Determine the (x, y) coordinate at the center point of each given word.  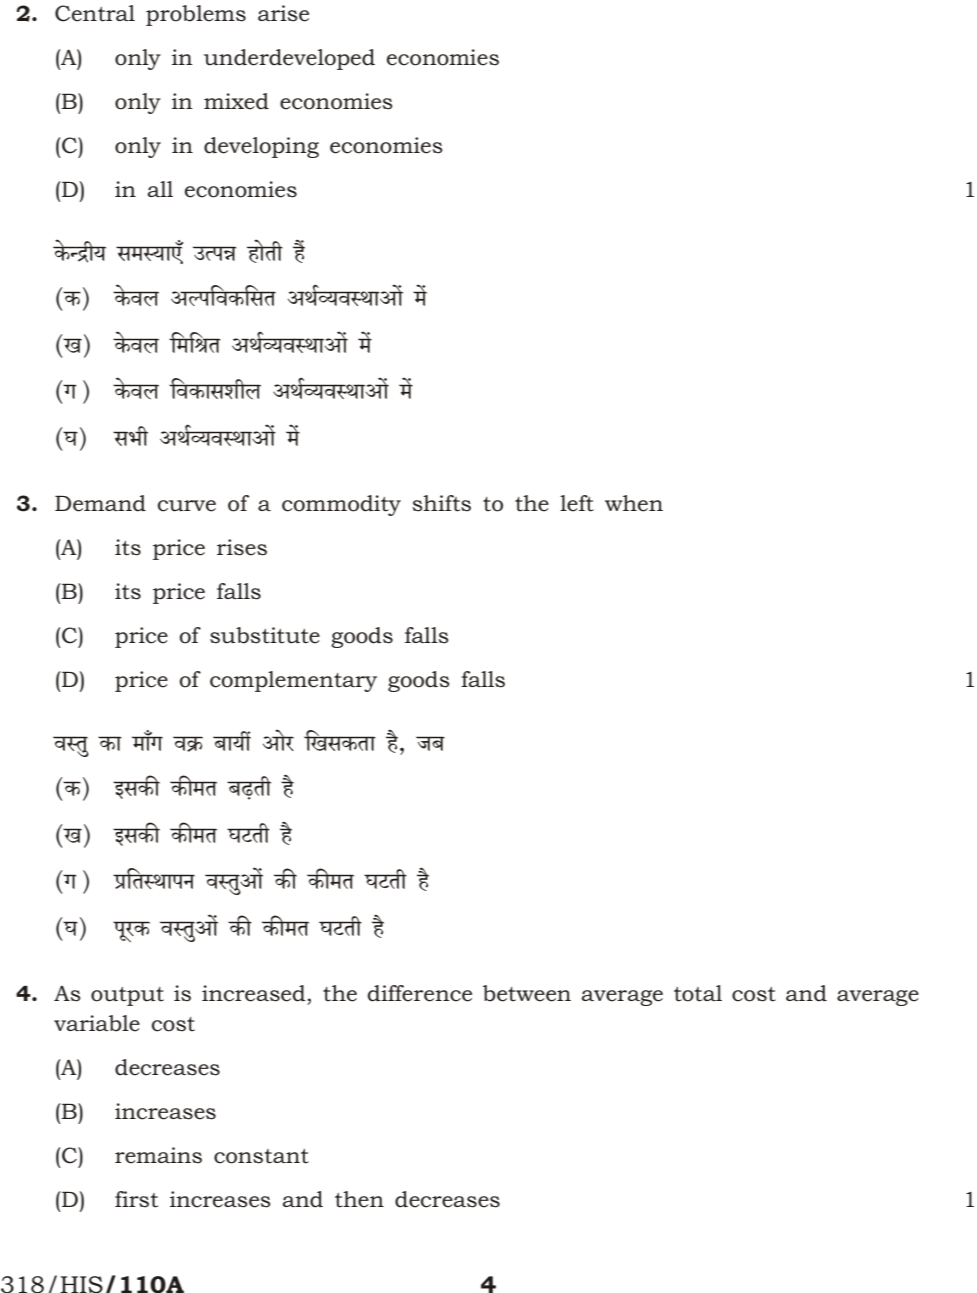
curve (187, 506)
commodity (341, 505)
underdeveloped (289, 59)
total (698, 993)
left (577, 503)
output (127, 996)
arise (283, 13)
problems (196, 15)
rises (242, 547)
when (634, 503)
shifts (442, 503)
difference (420, 993)
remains (158, 1155)
